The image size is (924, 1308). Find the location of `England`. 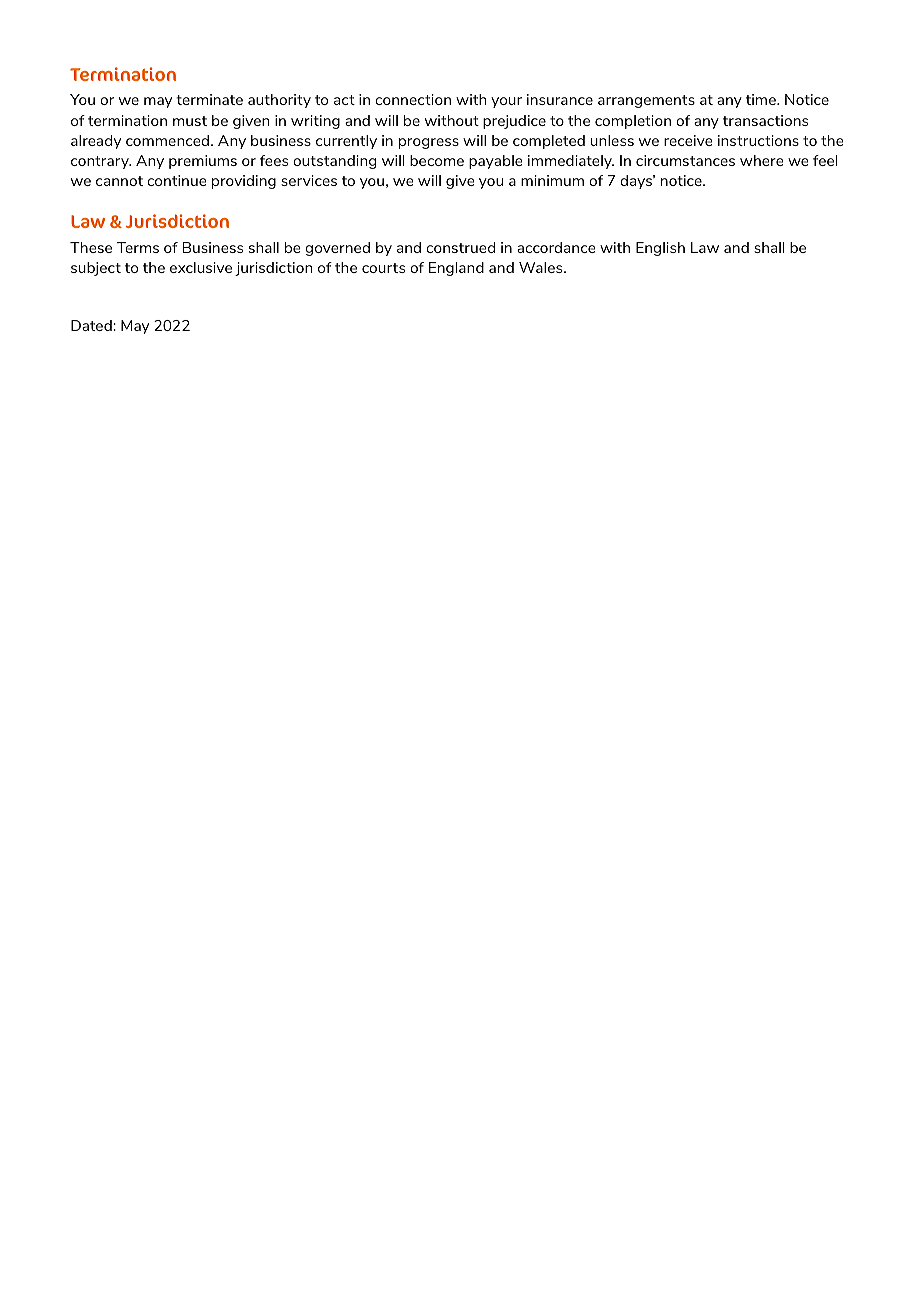

England is located at coordinates (456, 269).
